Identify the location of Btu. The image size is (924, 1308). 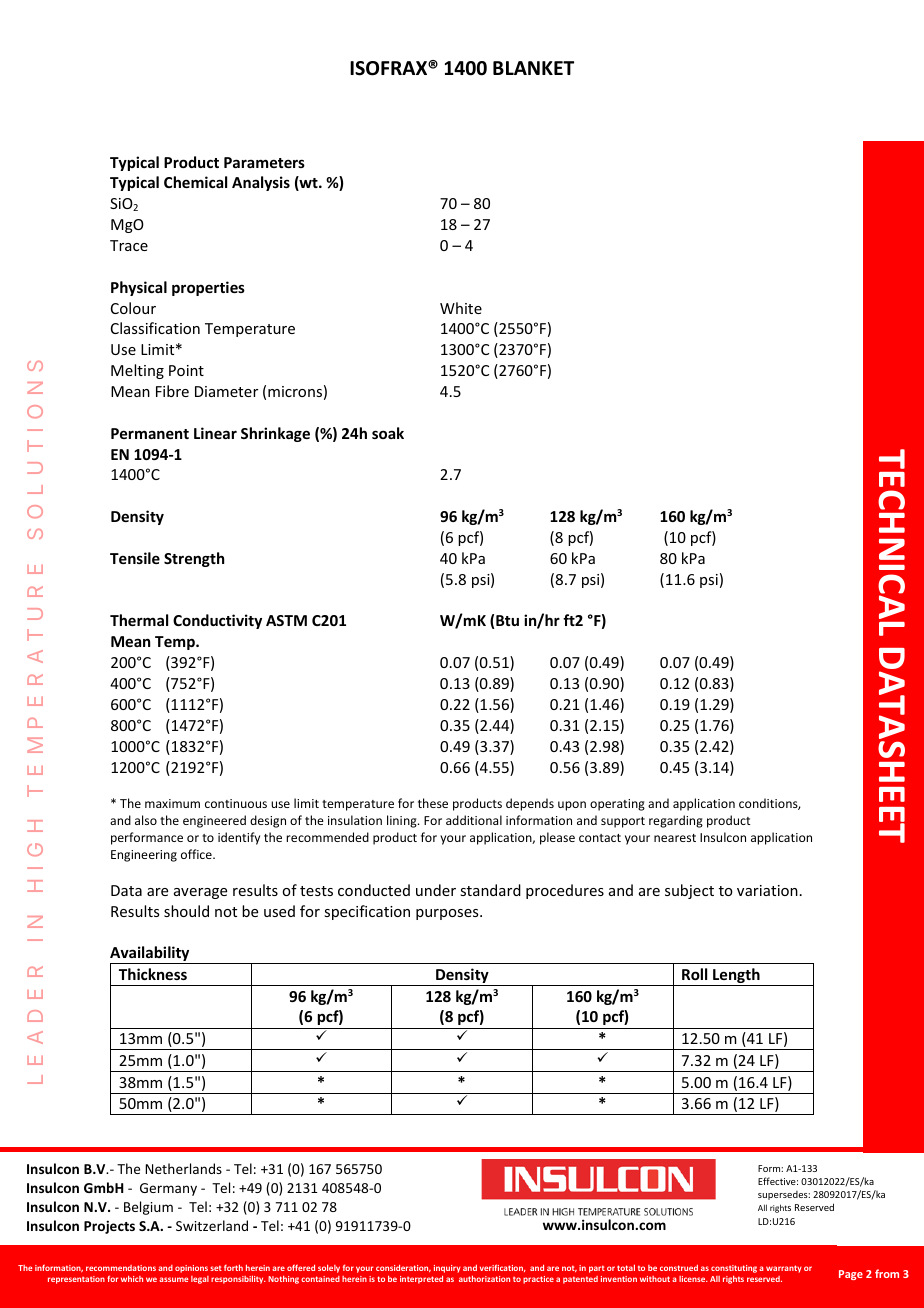
(507, 620).
